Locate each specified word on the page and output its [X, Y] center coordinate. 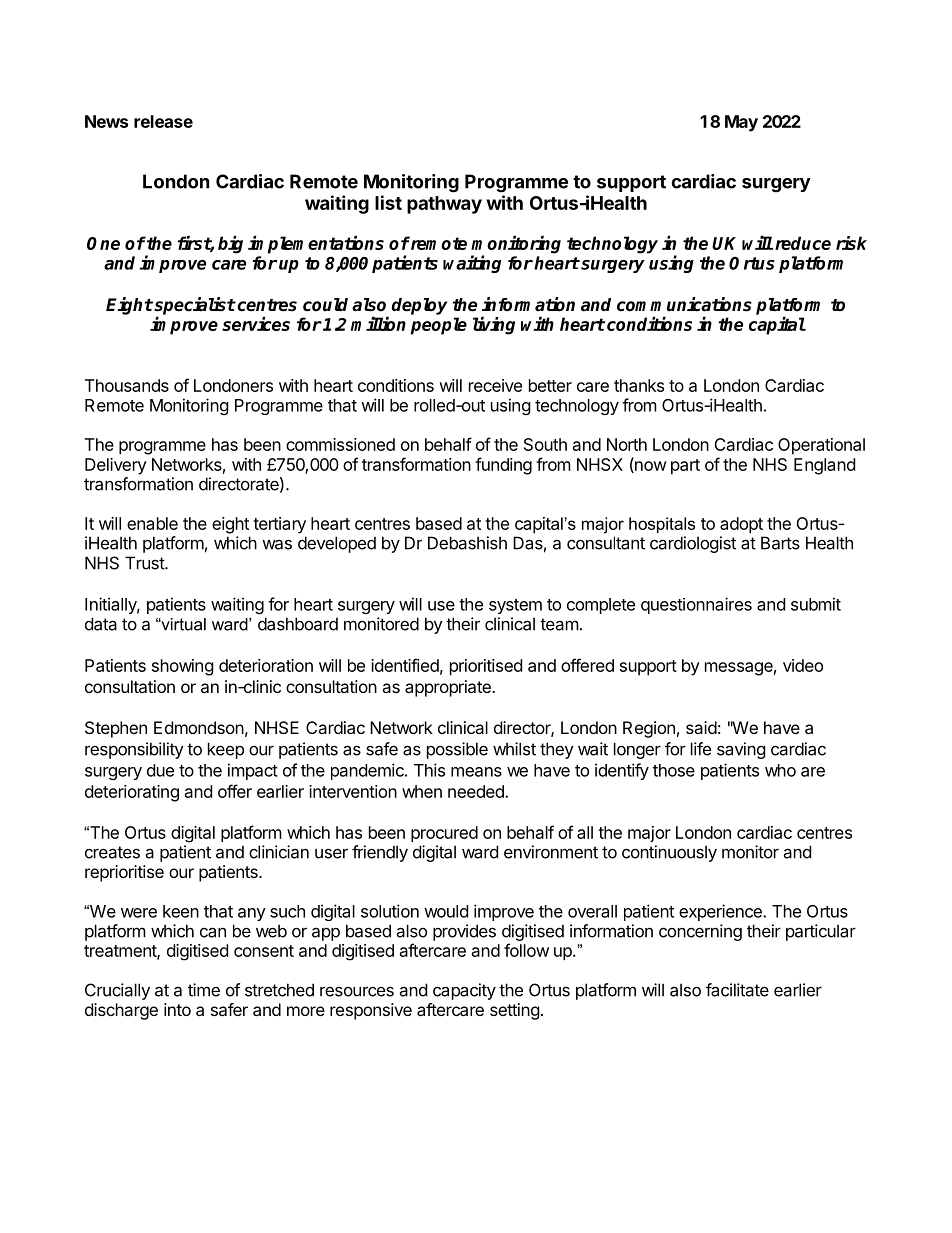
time [204, 990]
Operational [821, 446]
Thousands [127, 385]
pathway [444, 205]
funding [503, 466]
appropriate [449, 688]
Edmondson [199, 727]
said [701, 727]
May [741, 123]
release [163, 121]
